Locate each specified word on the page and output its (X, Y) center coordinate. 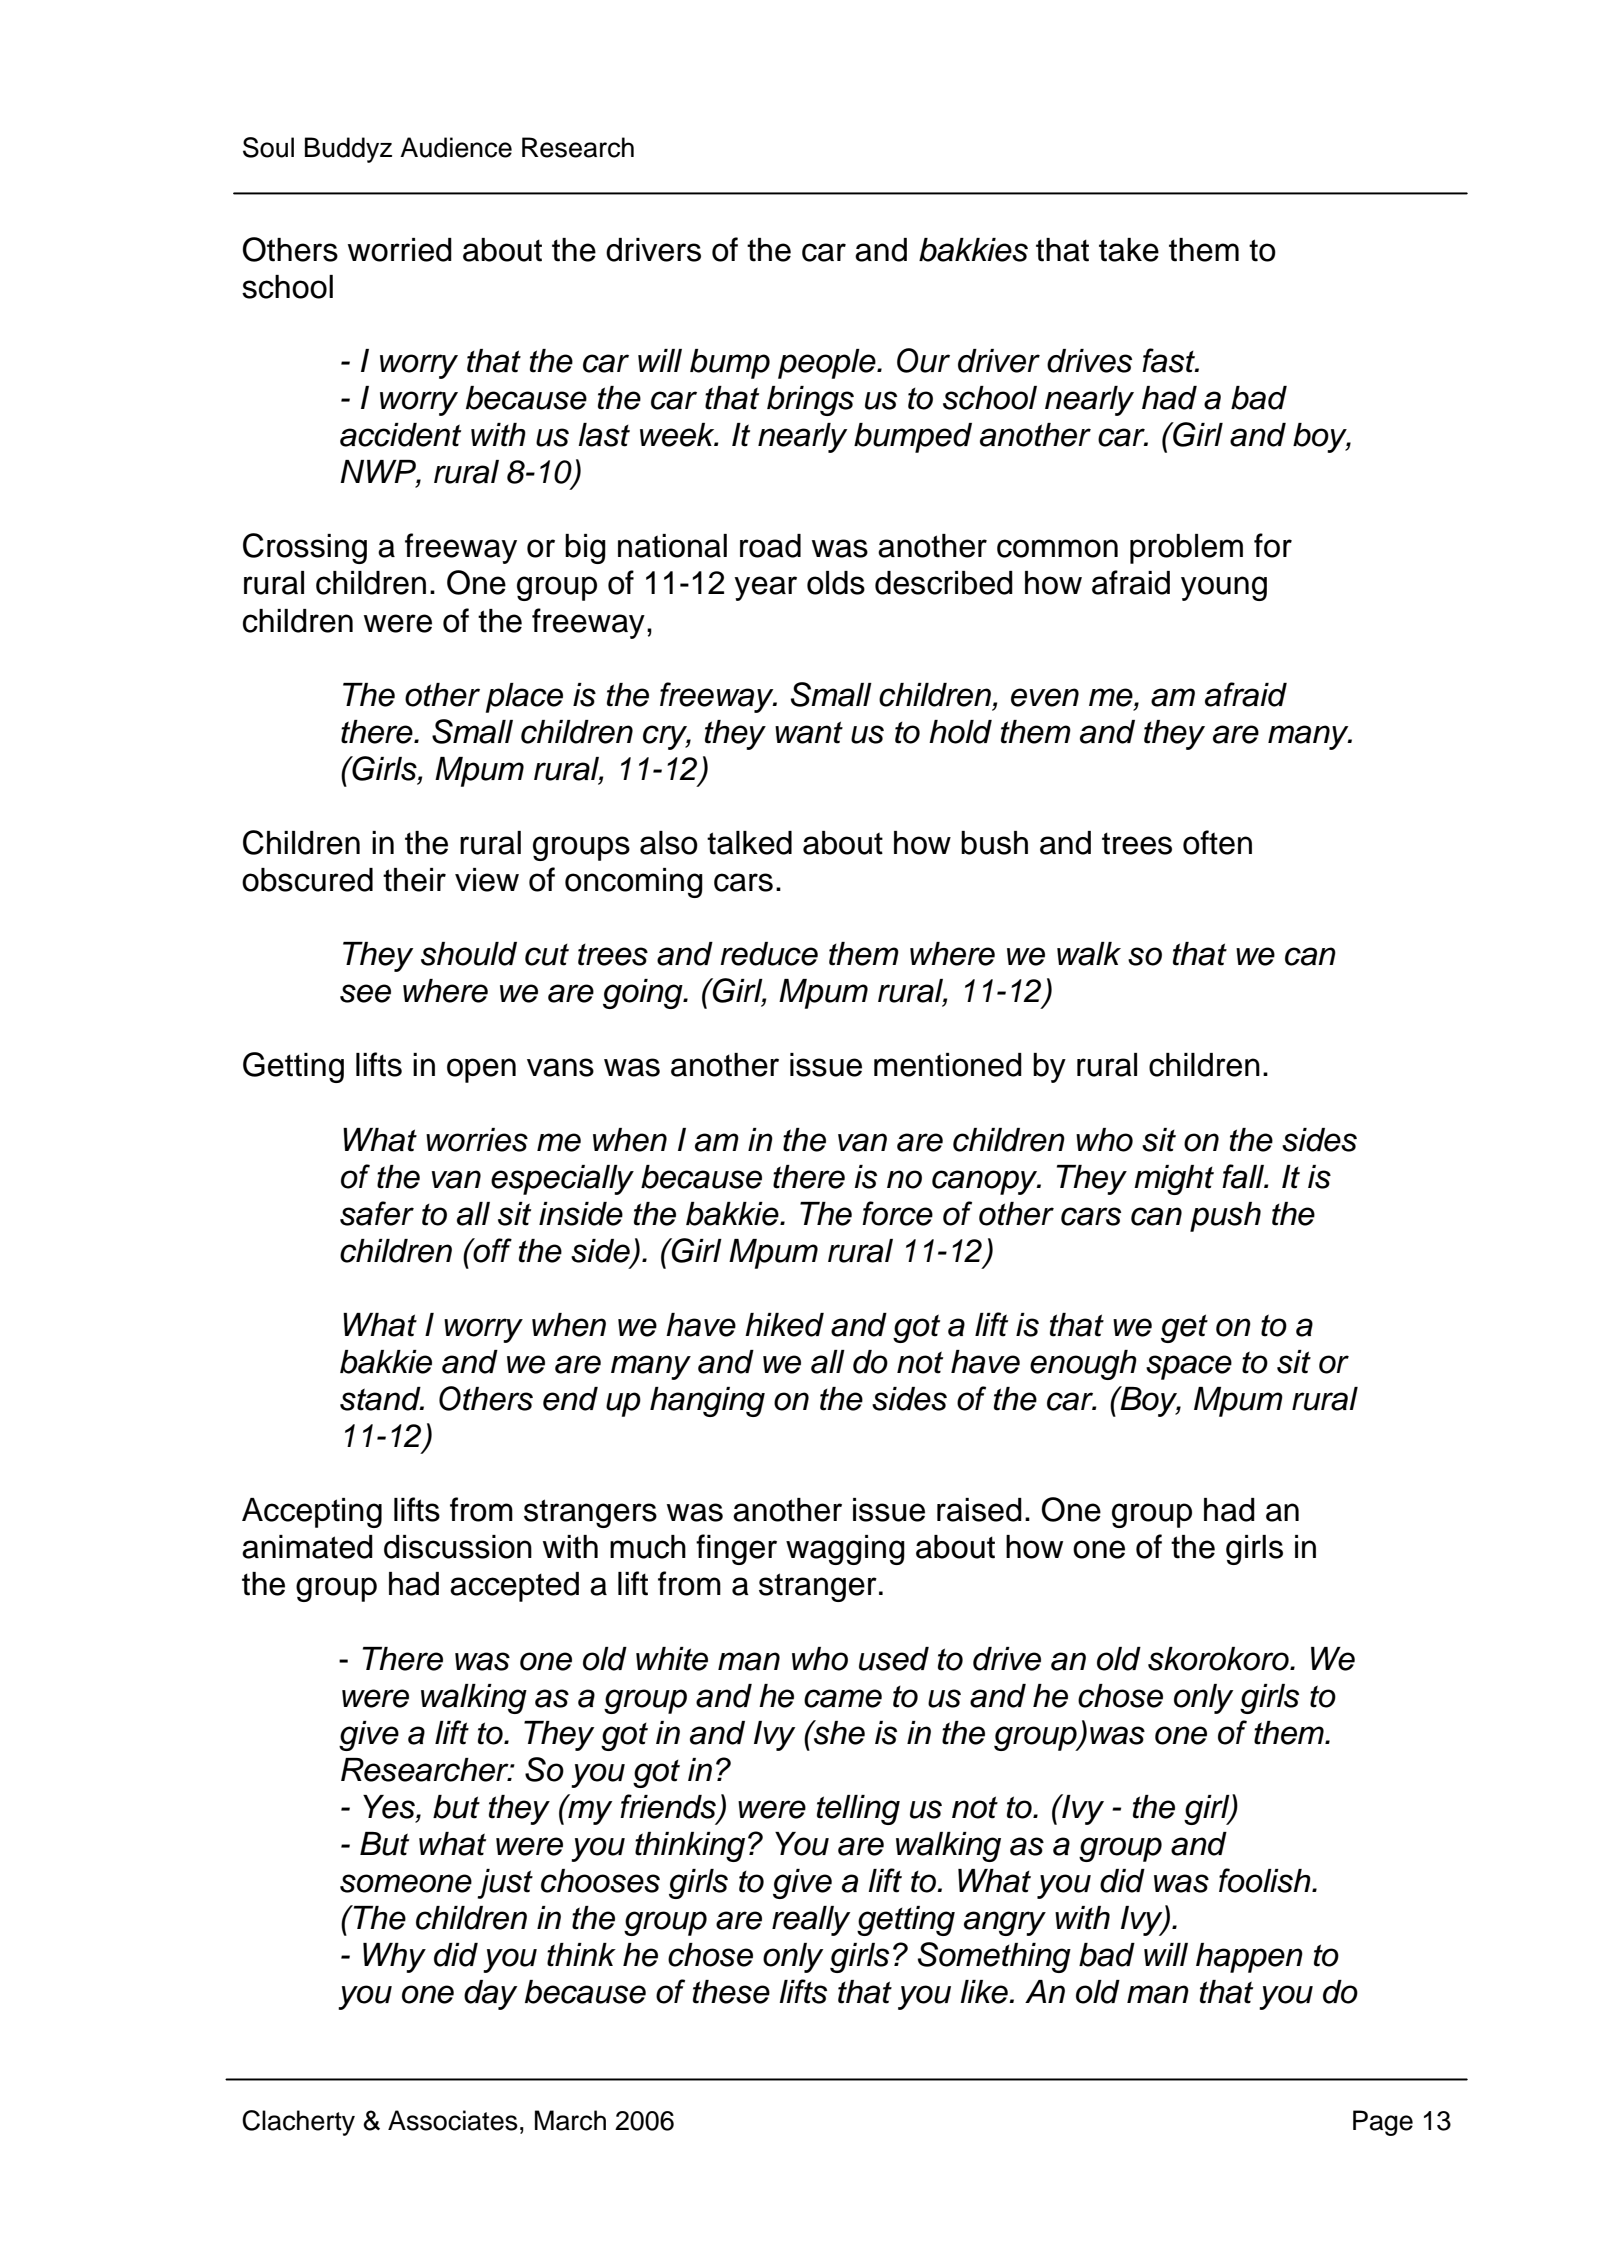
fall (1244, 1176)
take (1129, 250)
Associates (453, 2120)
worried (400, 250)
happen (1249, 1958)
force (897, 1213)
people (828, 364)
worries (477, 1140)
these (731, 1992)
